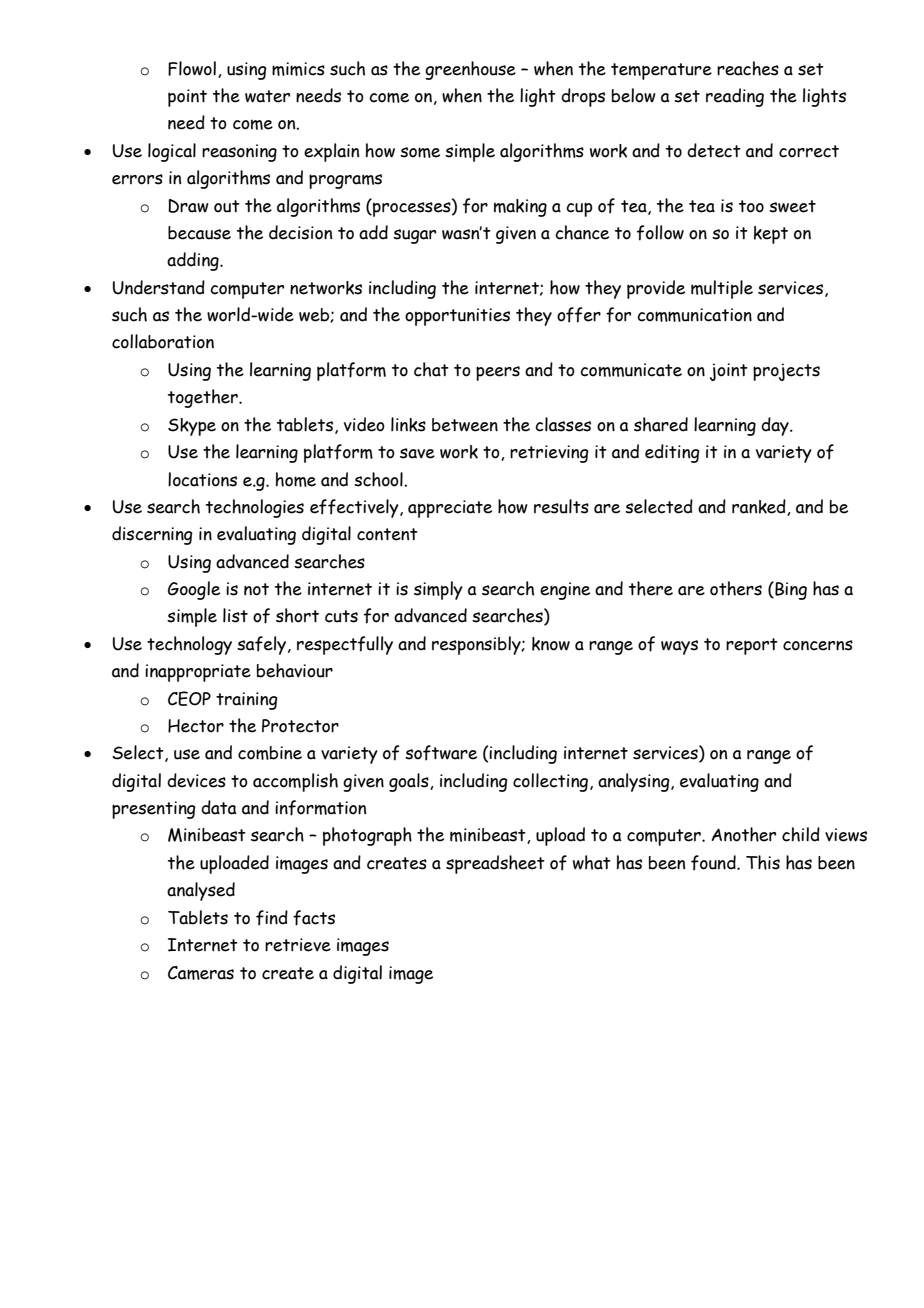 This screenshot has height=1308, width=924. What do you see at coordinates (196, 726) in the screenshot?
I see `Hector` at bounding box center [196, 726].
